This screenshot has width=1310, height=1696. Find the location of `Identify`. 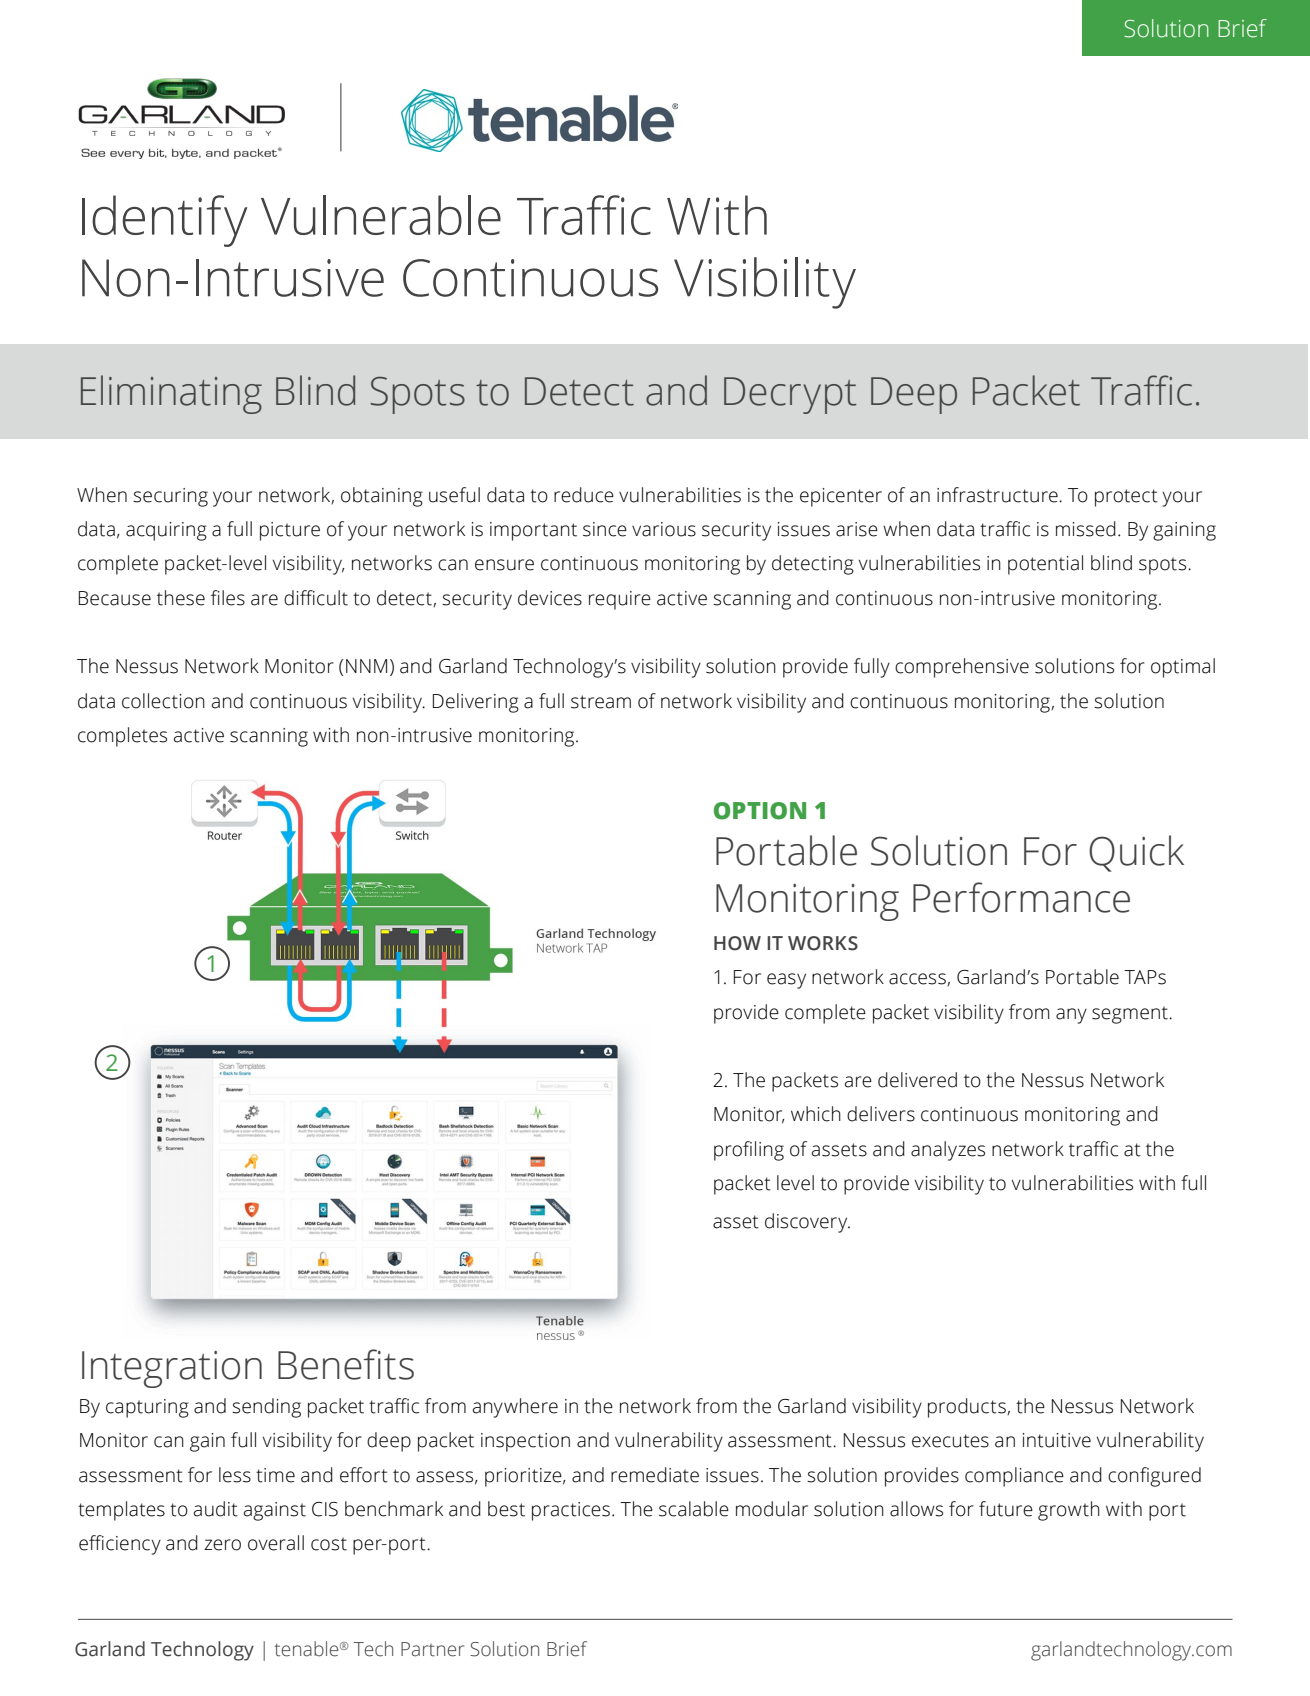

Identify is located at coordinates (164, 221).
